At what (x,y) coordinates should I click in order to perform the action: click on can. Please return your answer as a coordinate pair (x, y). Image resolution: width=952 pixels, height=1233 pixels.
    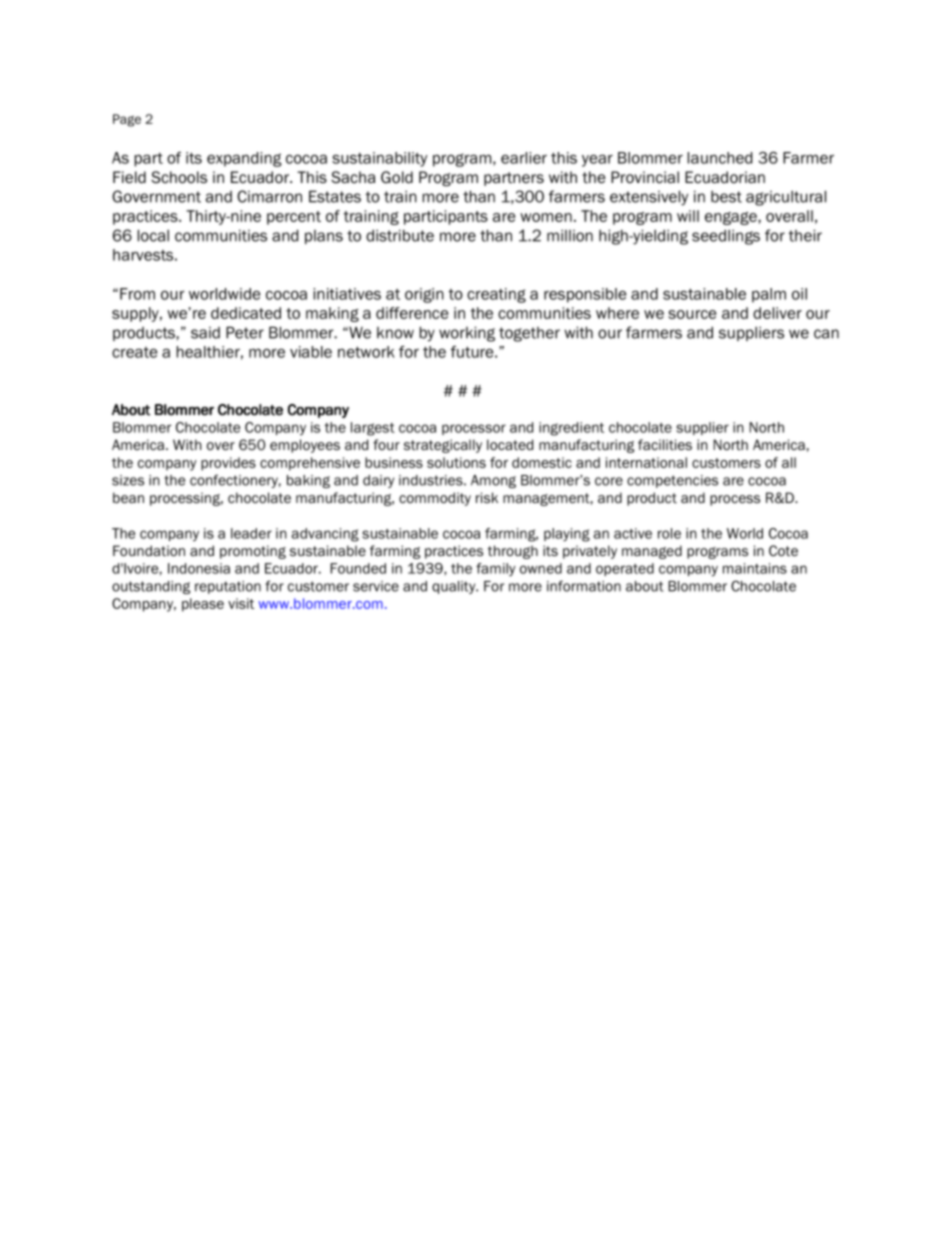
    Looking at the image, I should click on (826, 334).
